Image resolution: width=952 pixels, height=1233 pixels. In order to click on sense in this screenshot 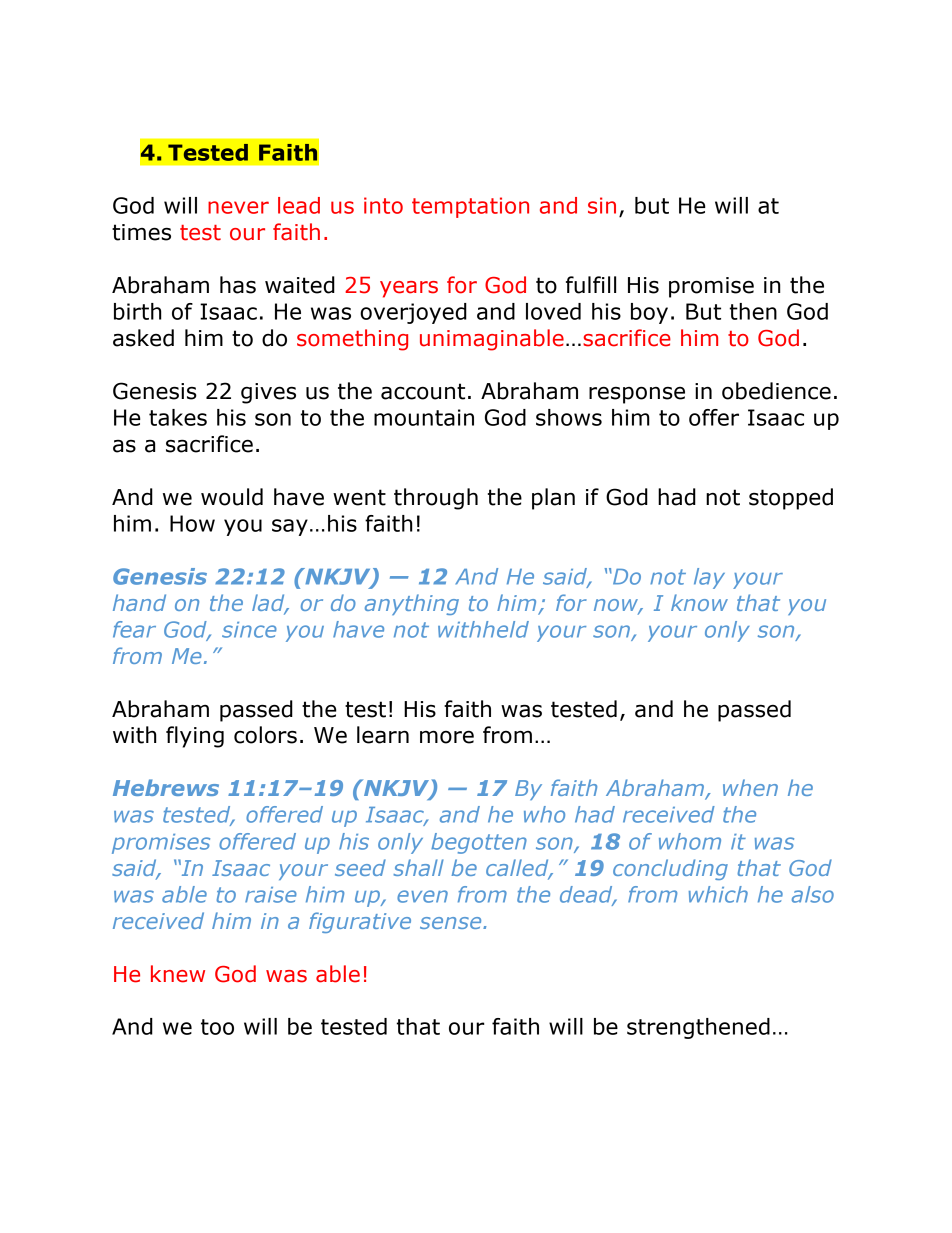, I will do `click(452, 923)`.
